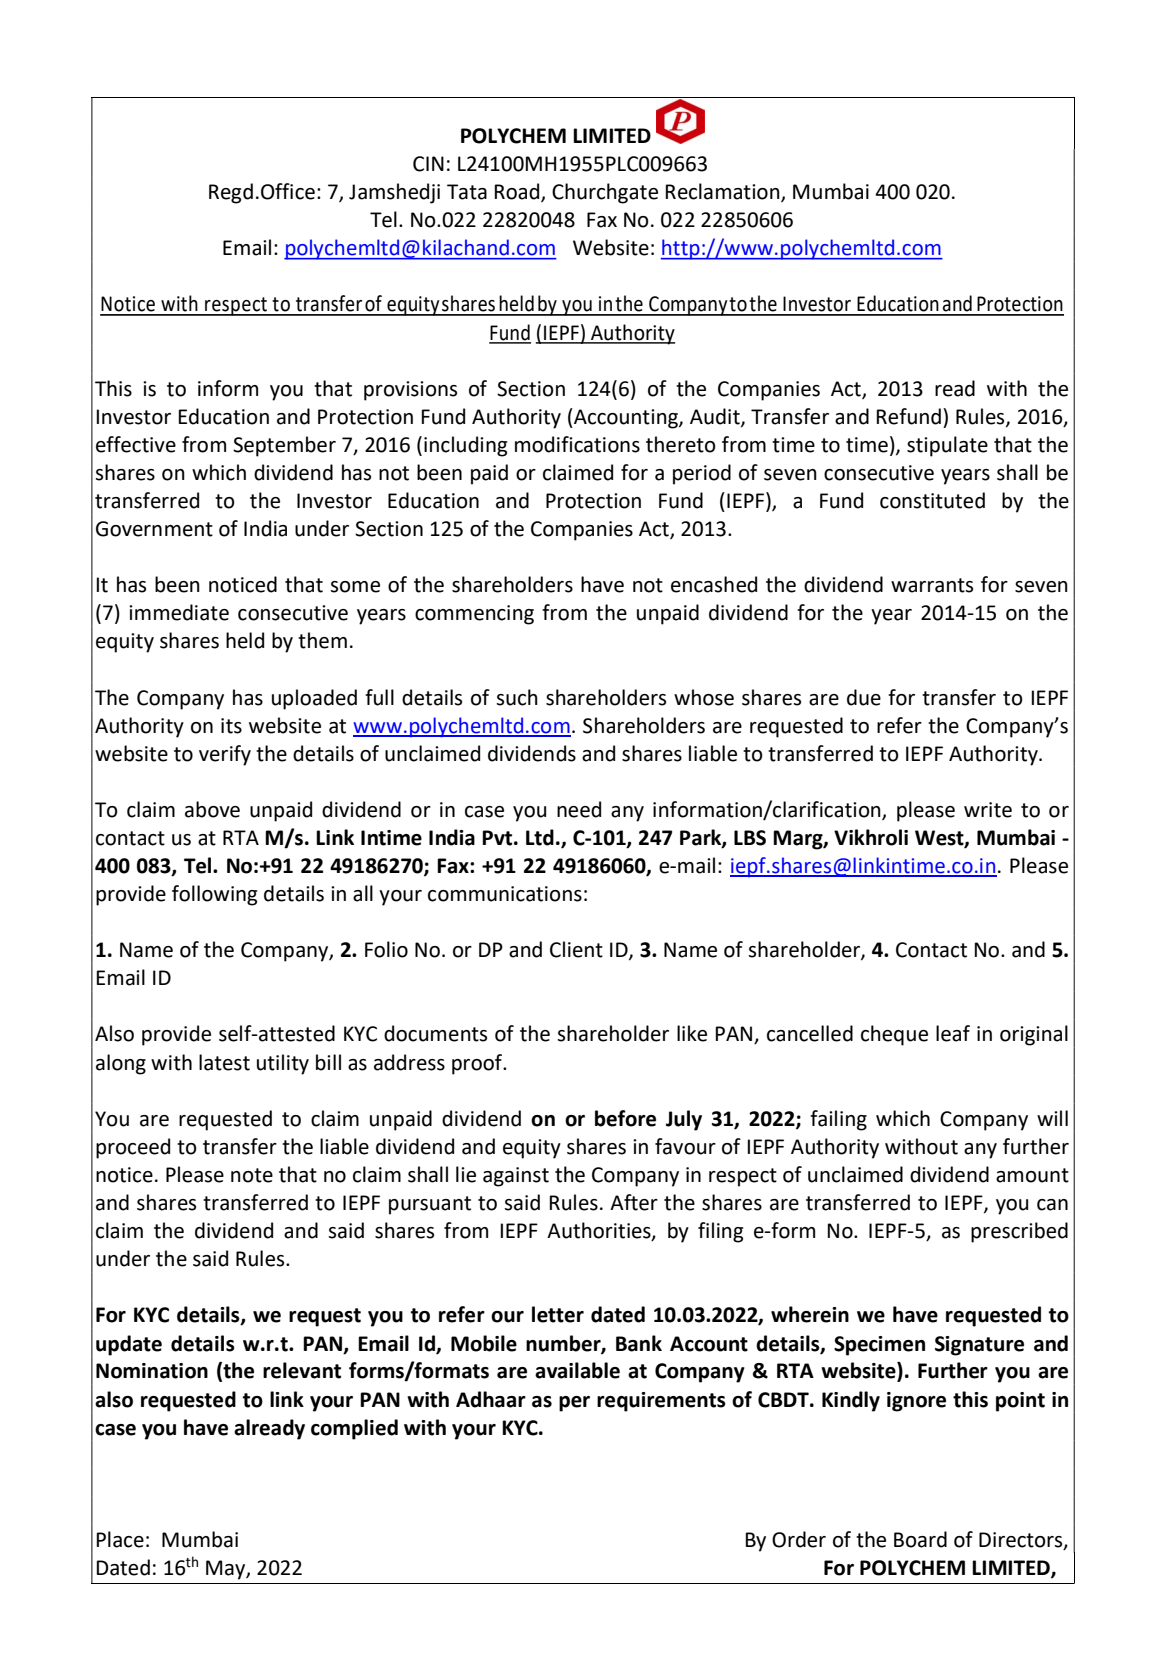  I want to click on such, so click(517, 697).
